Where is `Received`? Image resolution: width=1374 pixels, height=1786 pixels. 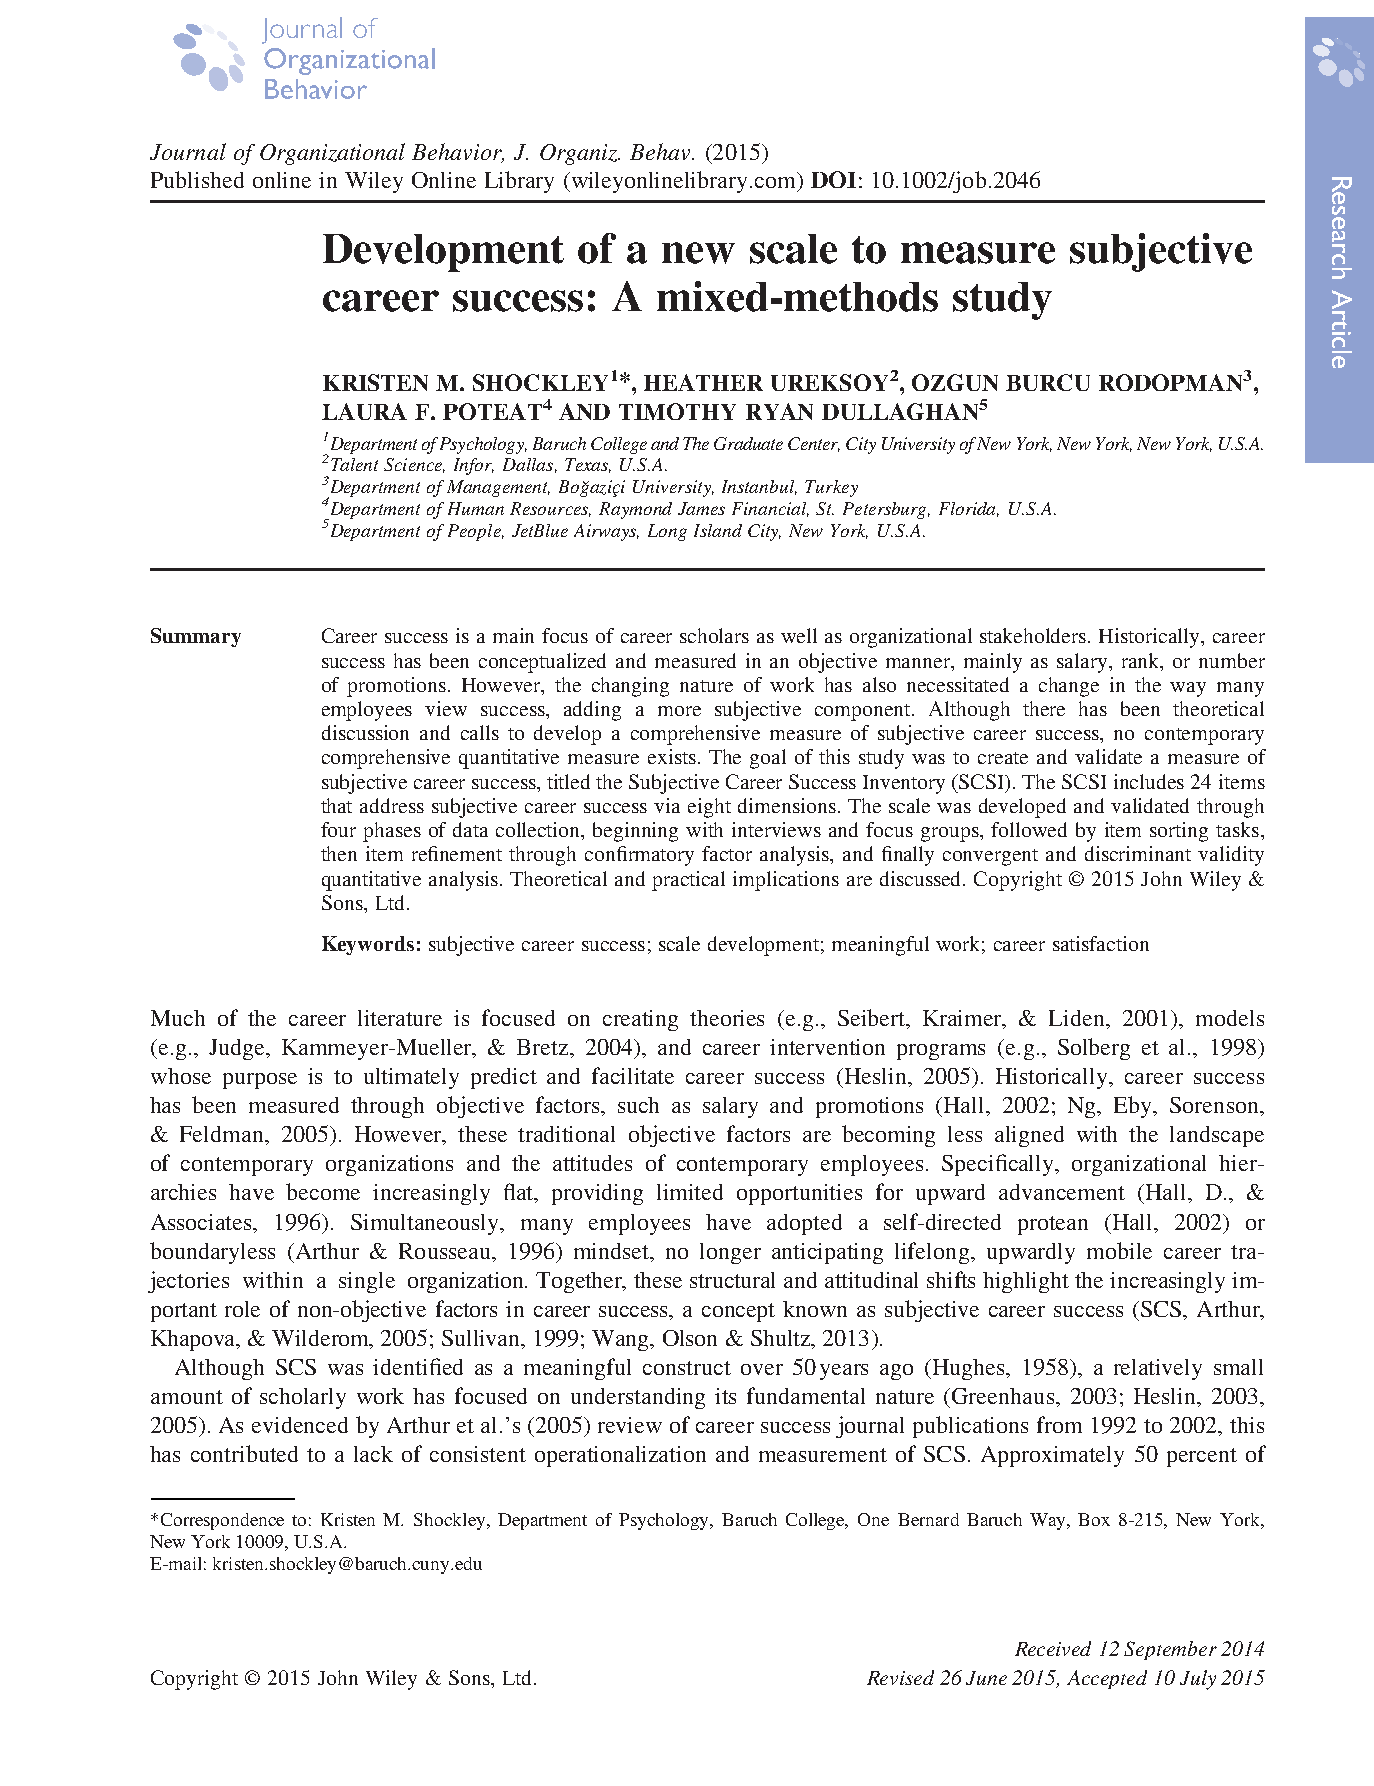 Received is located at coordinates (1053, 1648).
